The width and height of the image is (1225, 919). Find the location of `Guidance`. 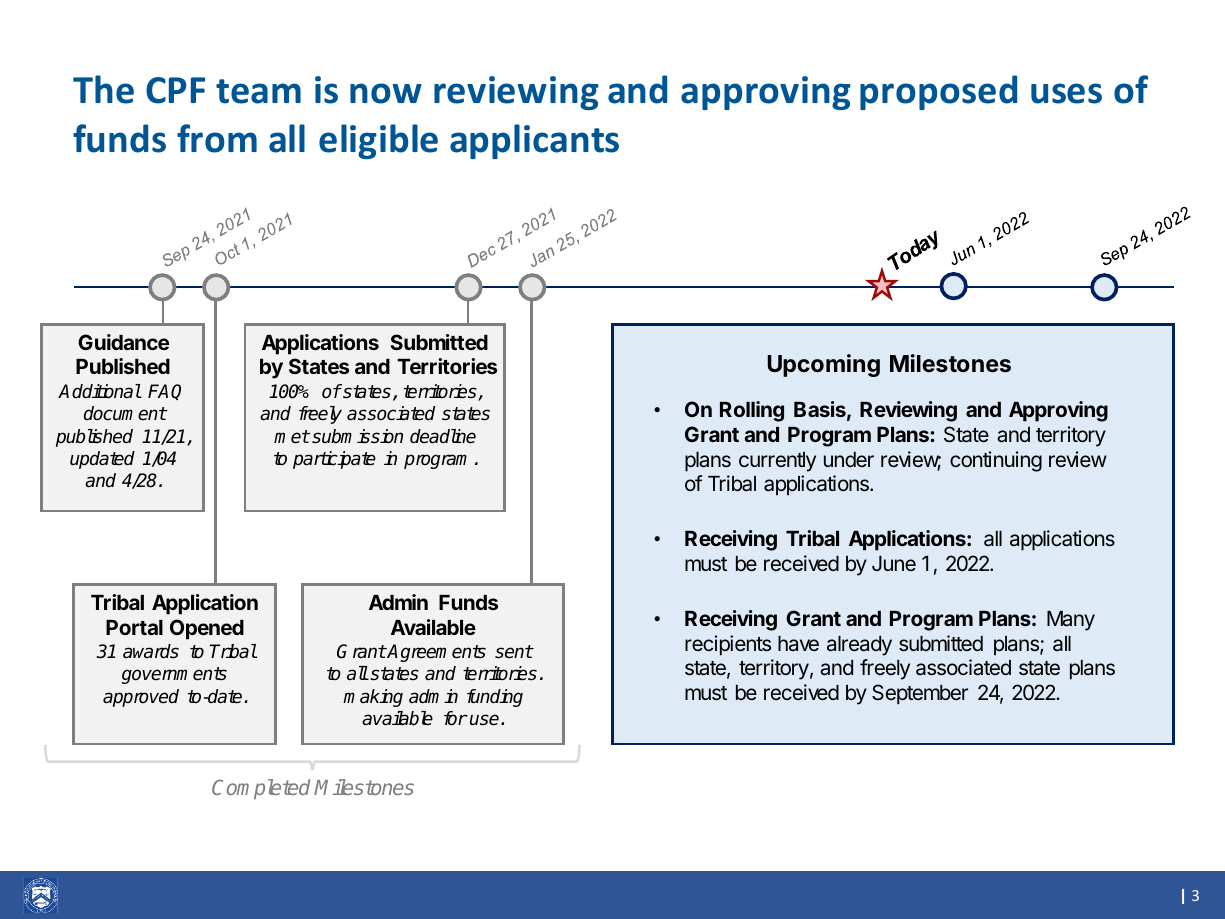

Guidance is located at coordinates (123, 342).
